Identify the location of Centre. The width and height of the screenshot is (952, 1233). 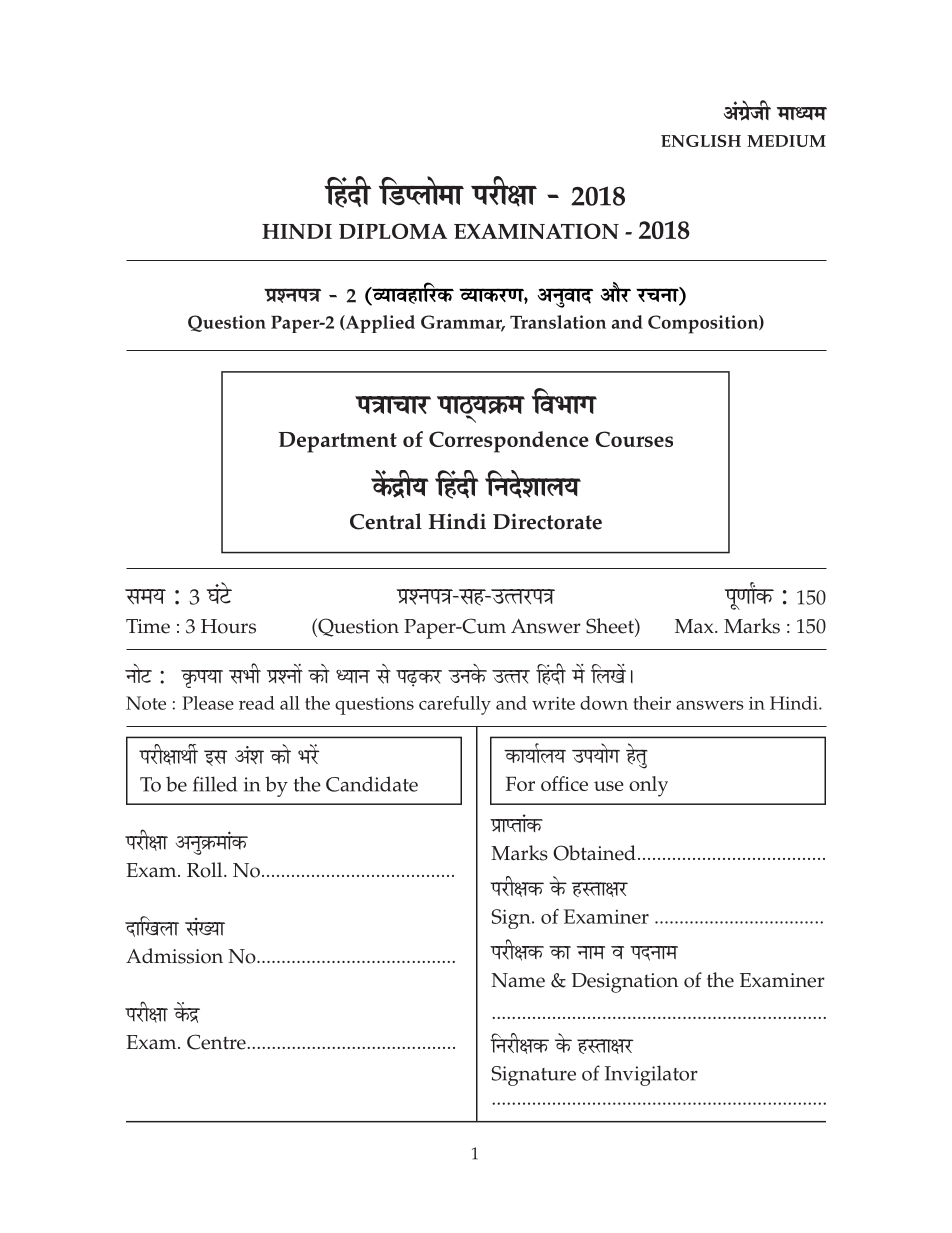
(216, 1042).
